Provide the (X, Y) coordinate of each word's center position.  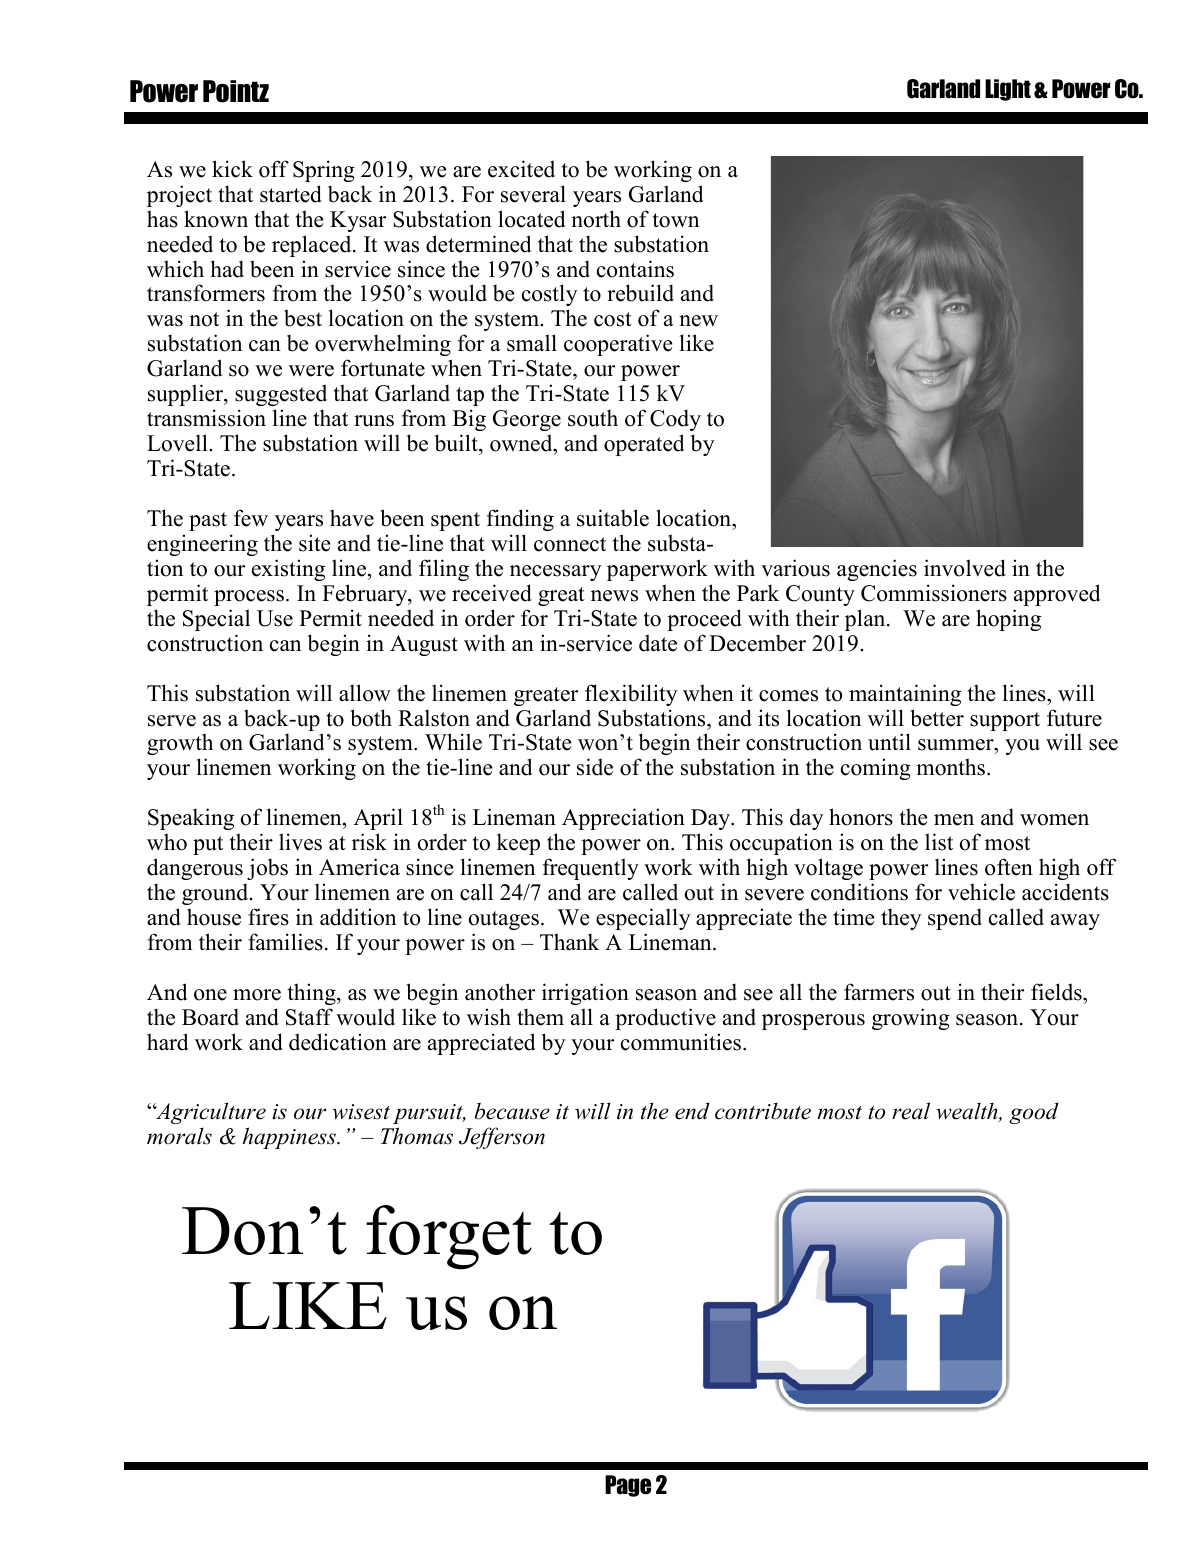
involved (965, 568)
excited (521, 169)
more (257, 995)
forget (449, 1237)
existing (288, 570)
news (614, 596)
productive (665, 1019)
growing (911, 1019)
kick (232, 169)
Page (628, 1486)
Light (1008, 90)
